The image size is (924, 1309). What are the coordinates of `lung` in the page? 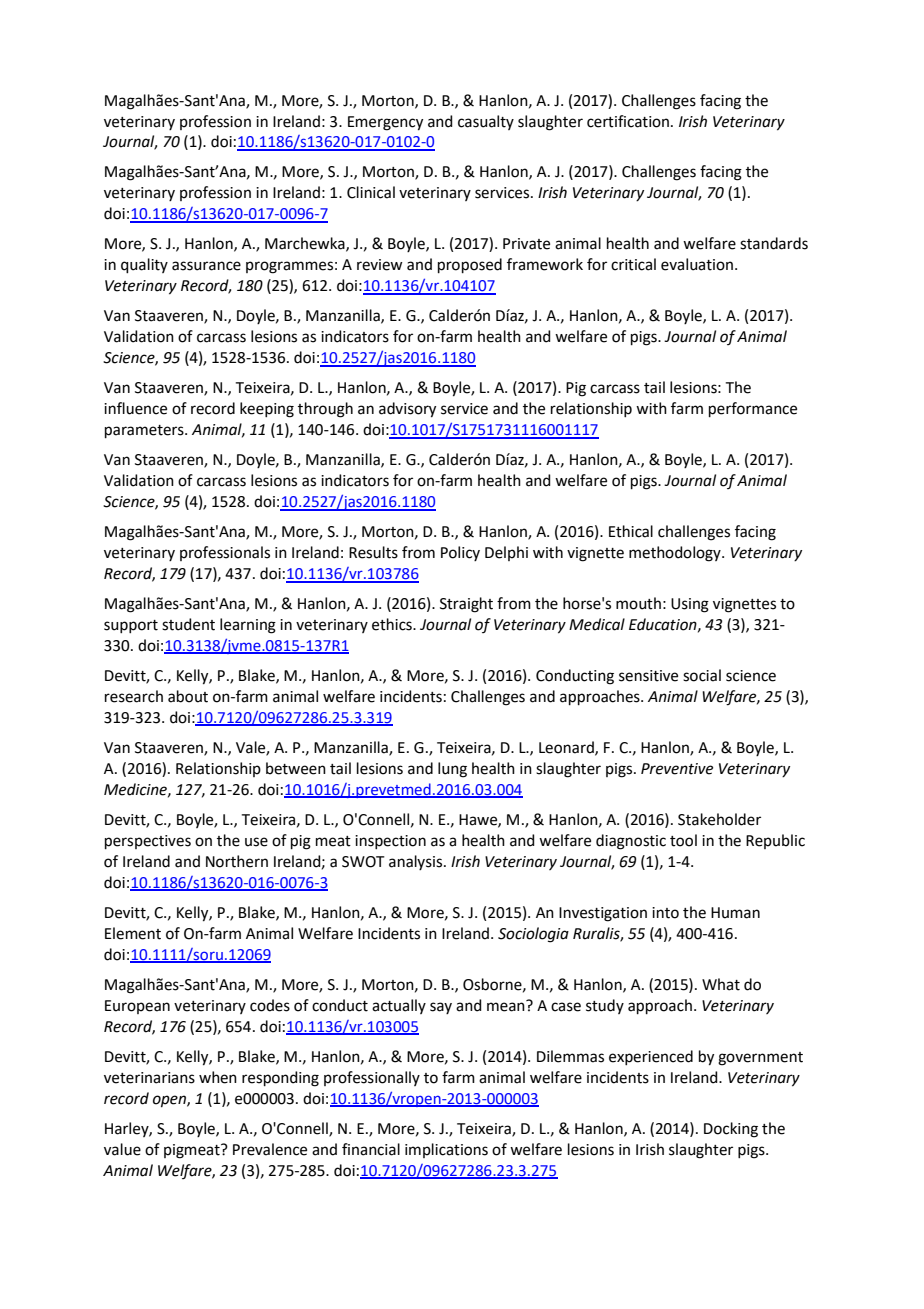 It's located at (452, 770).
